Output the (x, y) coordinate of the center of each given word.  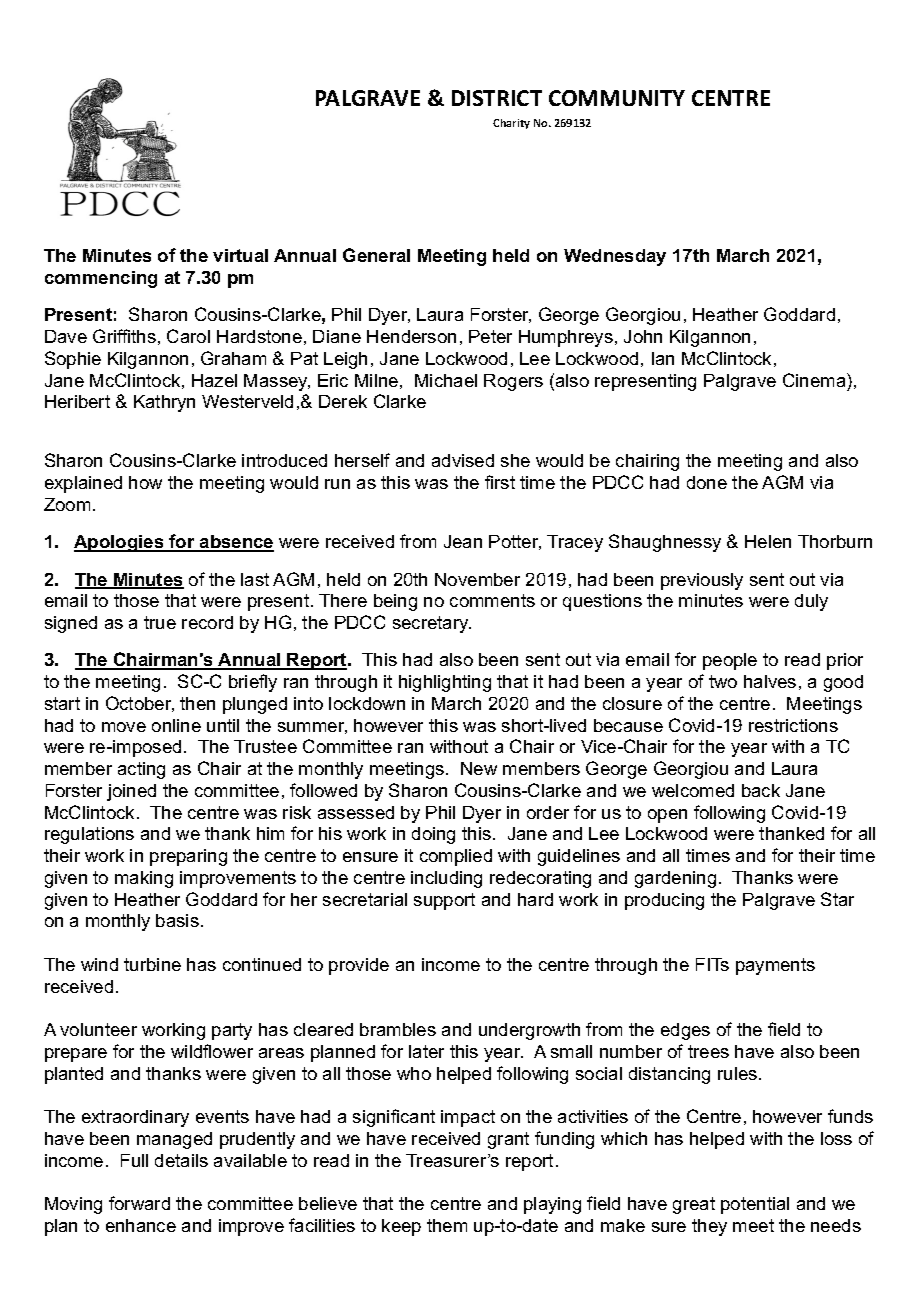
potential (755, 1205)
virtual (240, 255)
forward (139, 1203)
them (447, 1225)
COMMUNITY (617, 98)
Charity (511, 124)
